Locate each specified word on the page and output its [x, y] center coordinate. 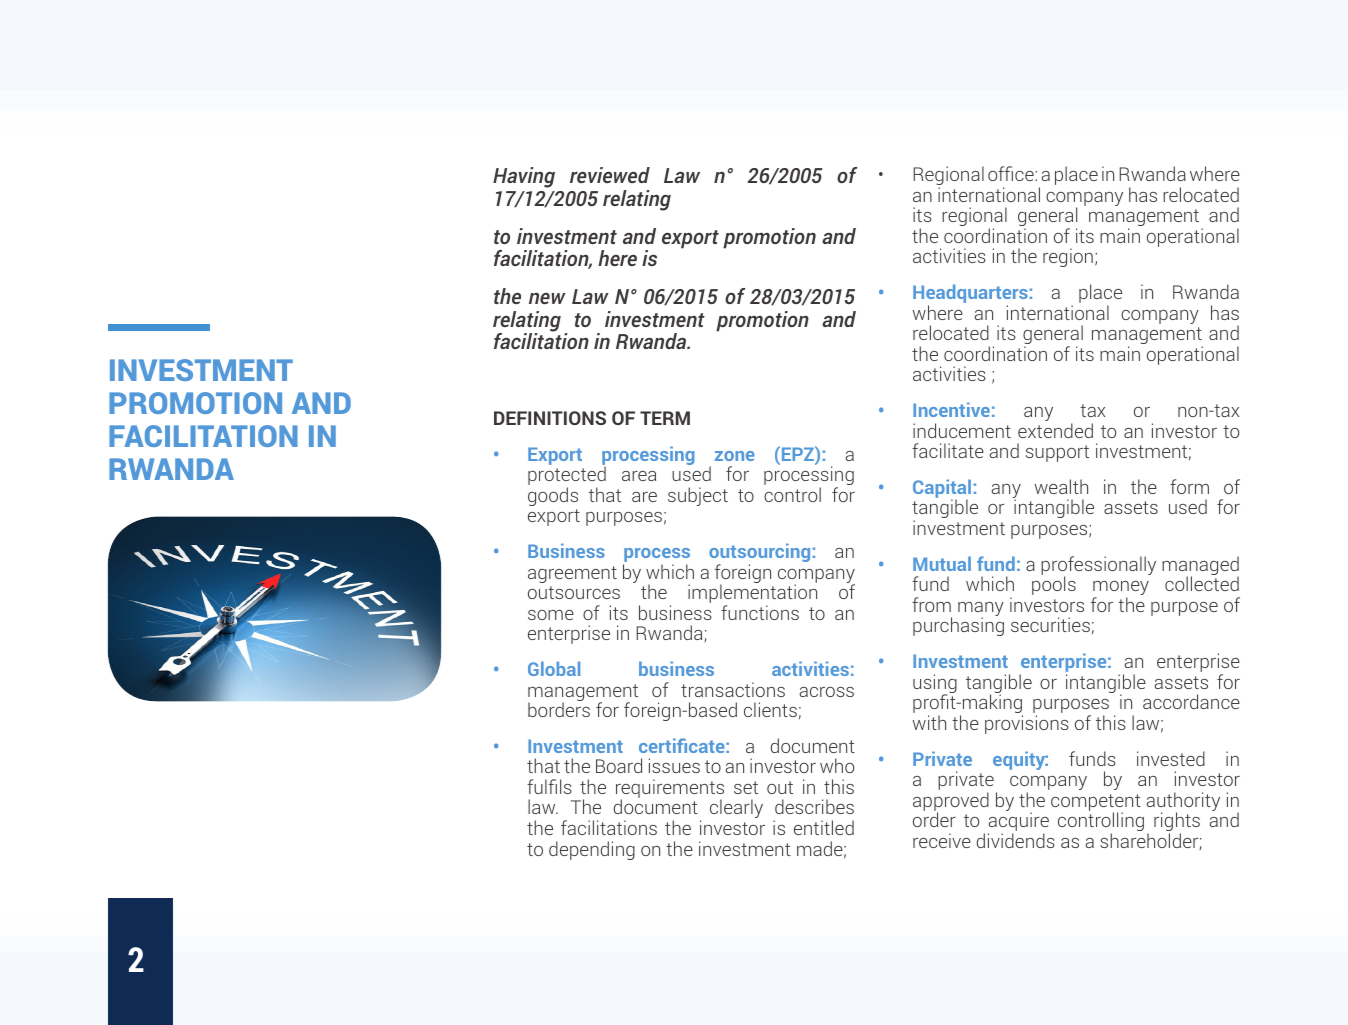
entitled [824, 827]
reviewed [610, 175]
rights [1177, 823]
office [1012, 173]
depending [592, 850]
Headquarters [970, 295]
